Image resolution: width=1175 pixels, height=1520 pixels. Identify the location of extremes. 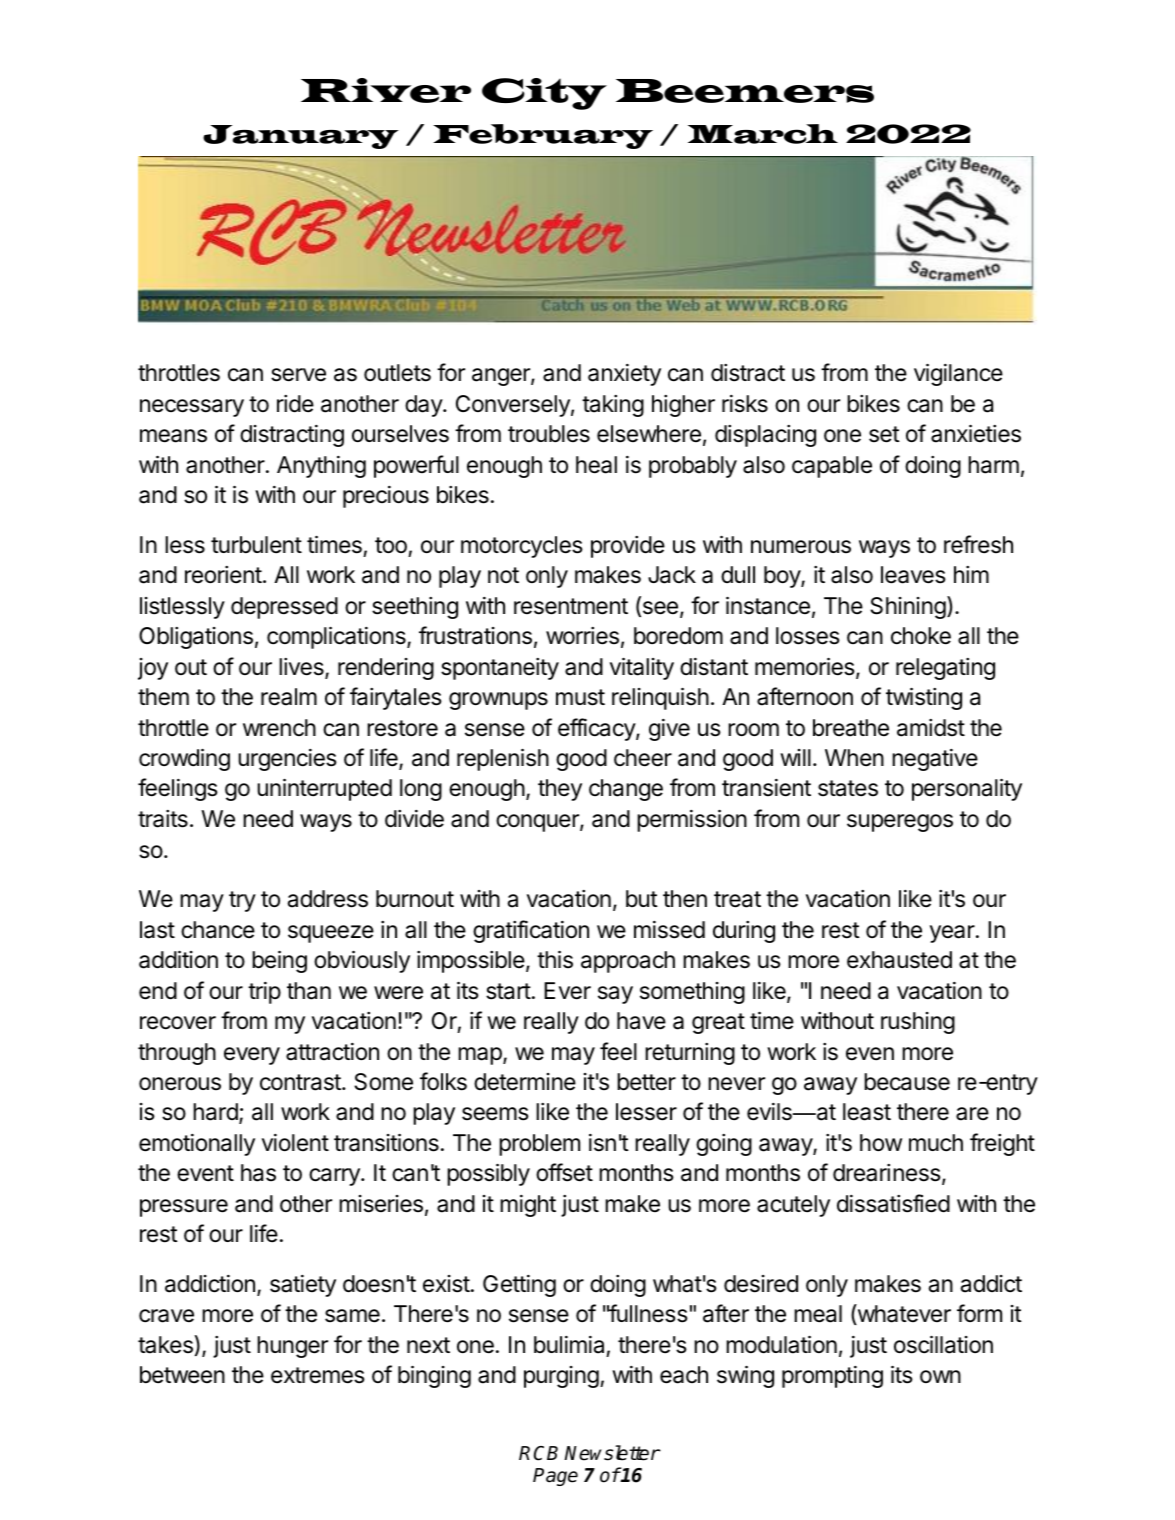
(318, 1375).
